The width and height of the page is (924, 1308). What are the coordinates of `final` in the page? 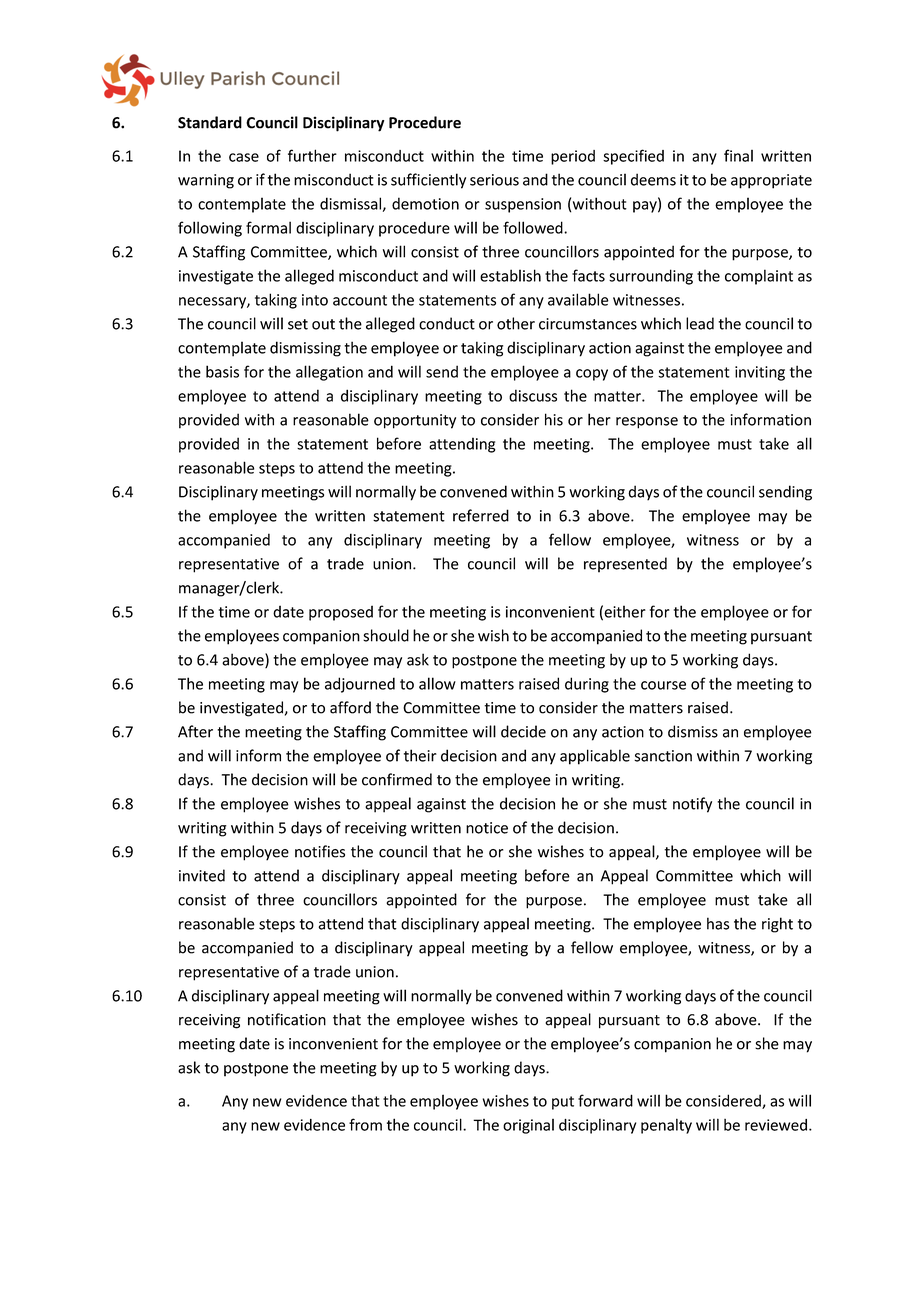 It's located at (738, 155).
